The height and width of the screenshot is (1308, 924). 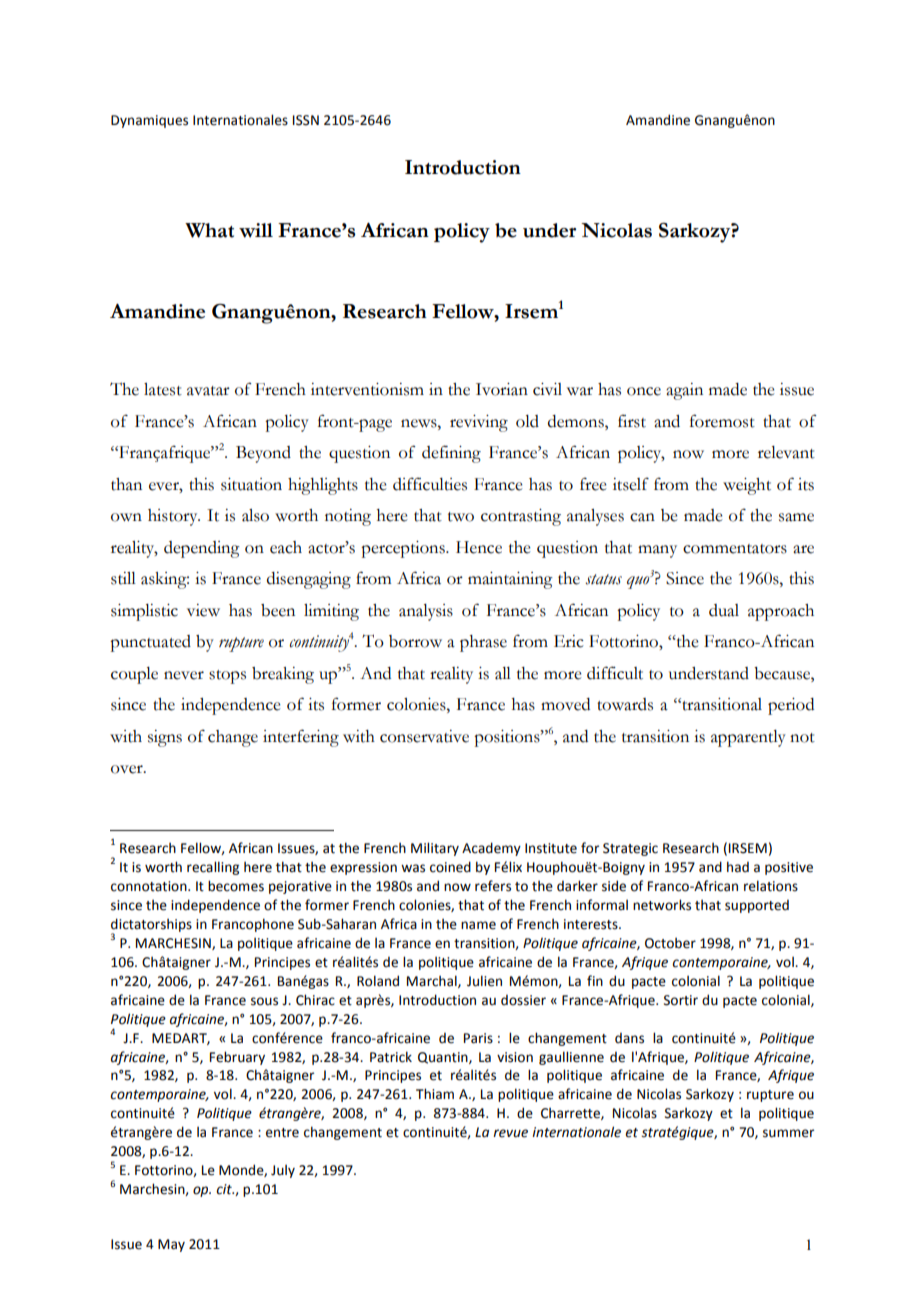 I want to click on again, so click(x=684, y=391).
